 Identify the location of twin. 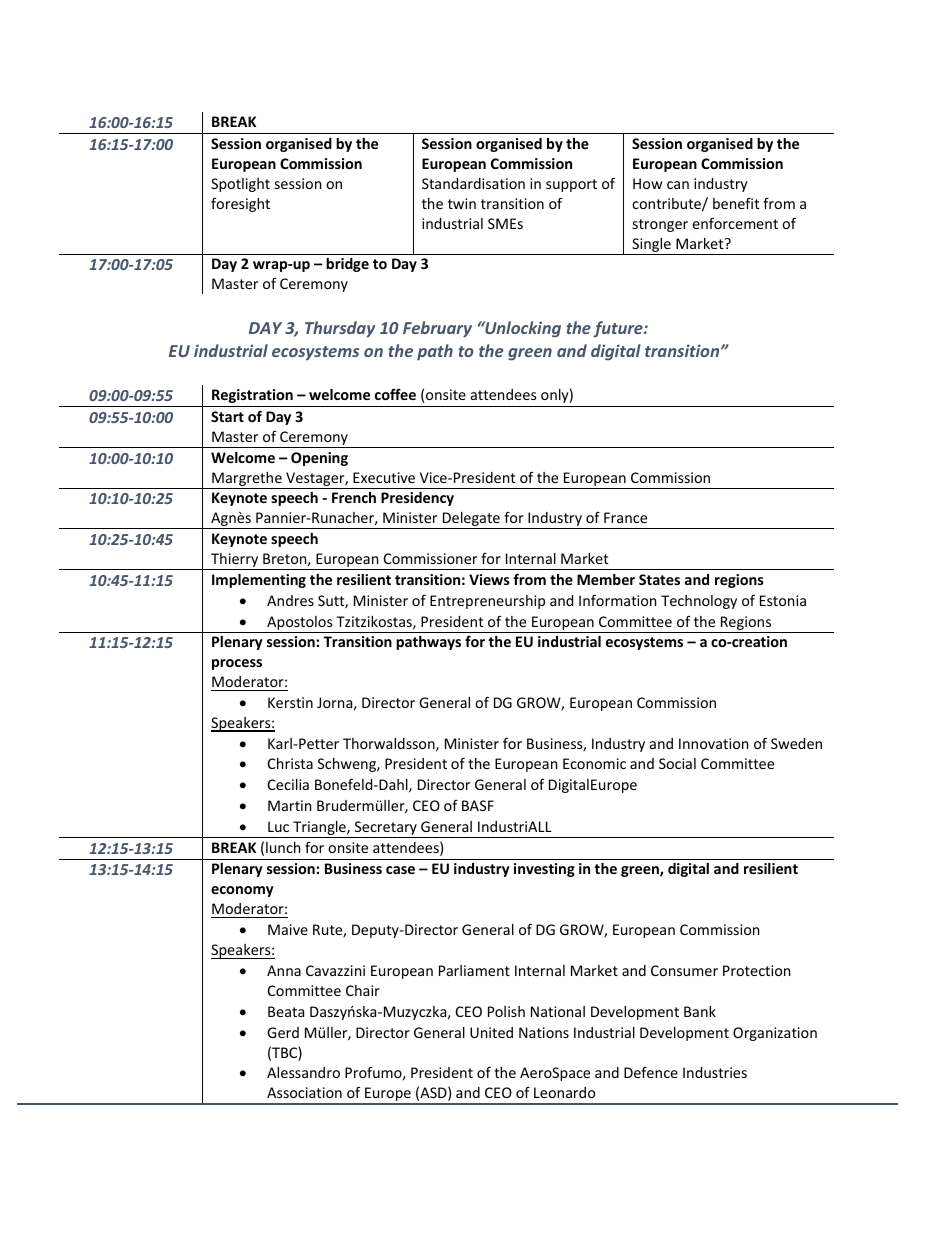
(462, 203).
